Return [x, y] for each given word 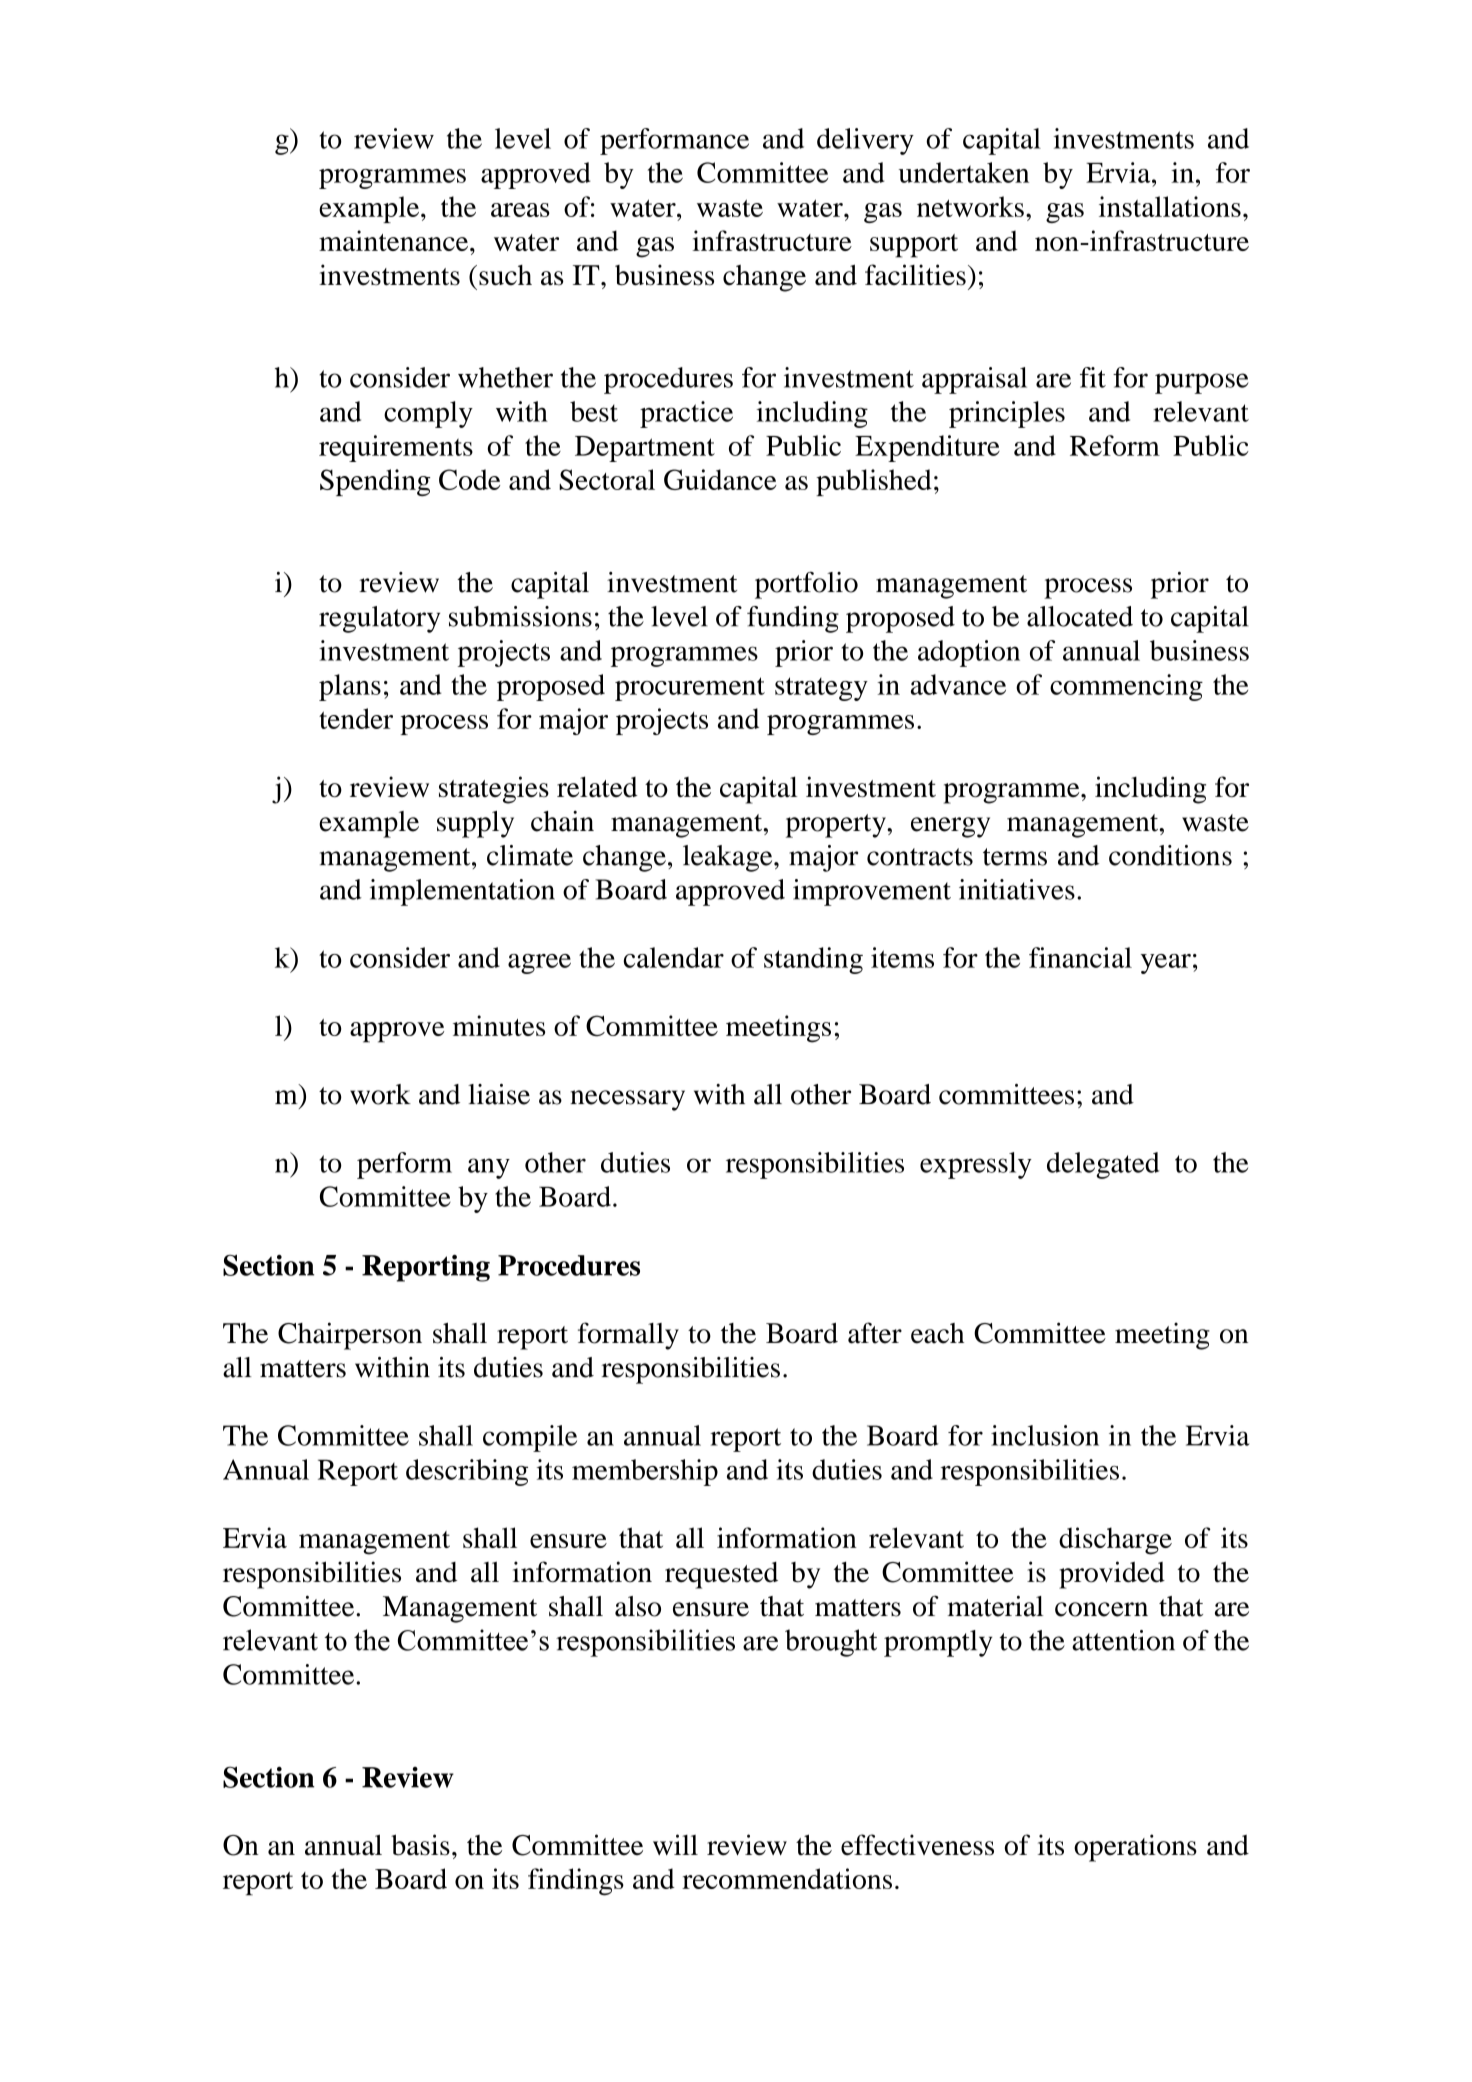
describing [467, 1472]
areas [520, 210]
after [875, 1333]
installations [1170, 206]
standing [813, 960]
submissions [520, 616]
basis [420, 1845]
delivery [865, 141]
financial [1080, 957]
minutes [499, 1025]
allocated [1080, 616]
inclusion [1045, 1435]
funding [793, 619]
